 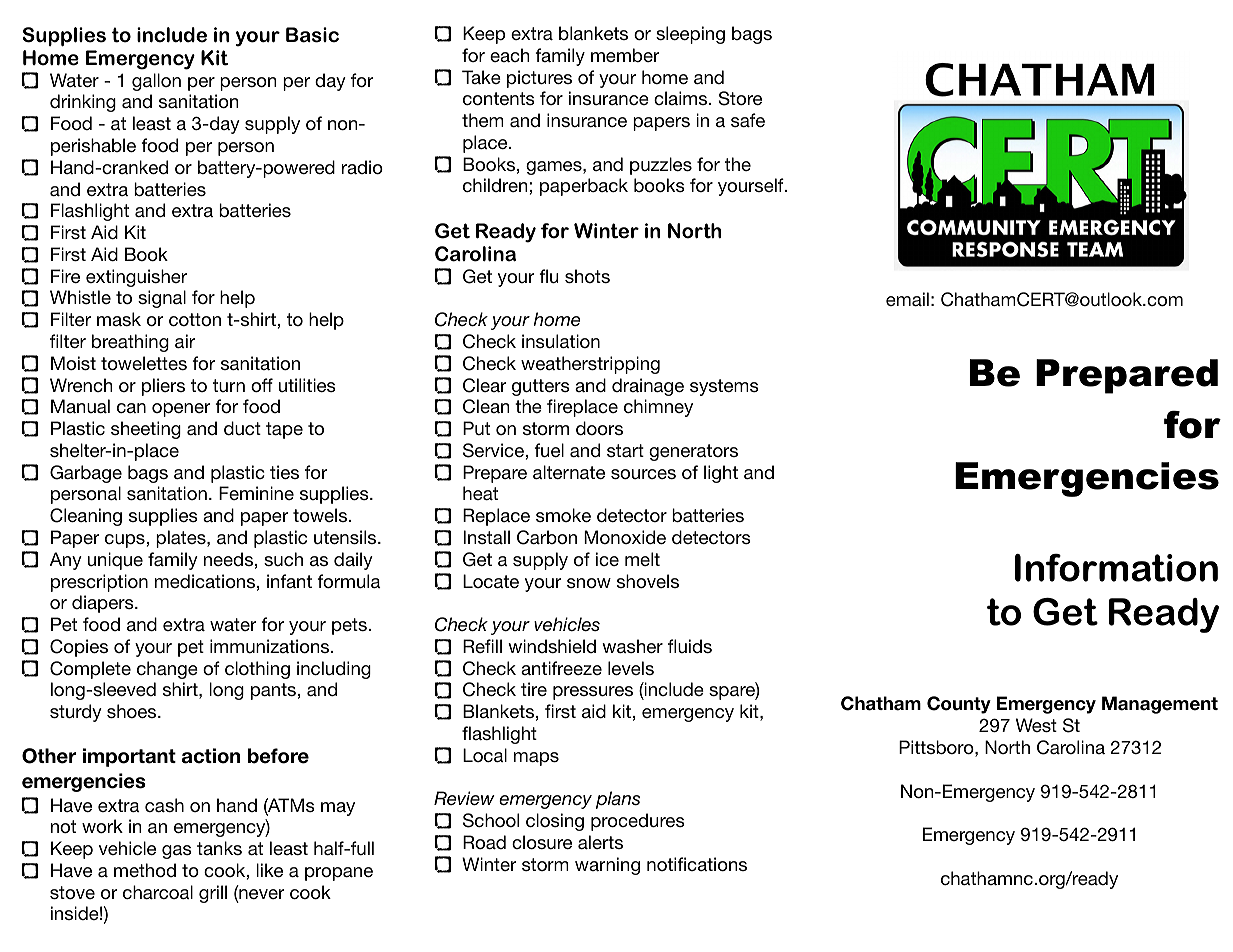 I want to click on member, so click(x=625, y=55).
